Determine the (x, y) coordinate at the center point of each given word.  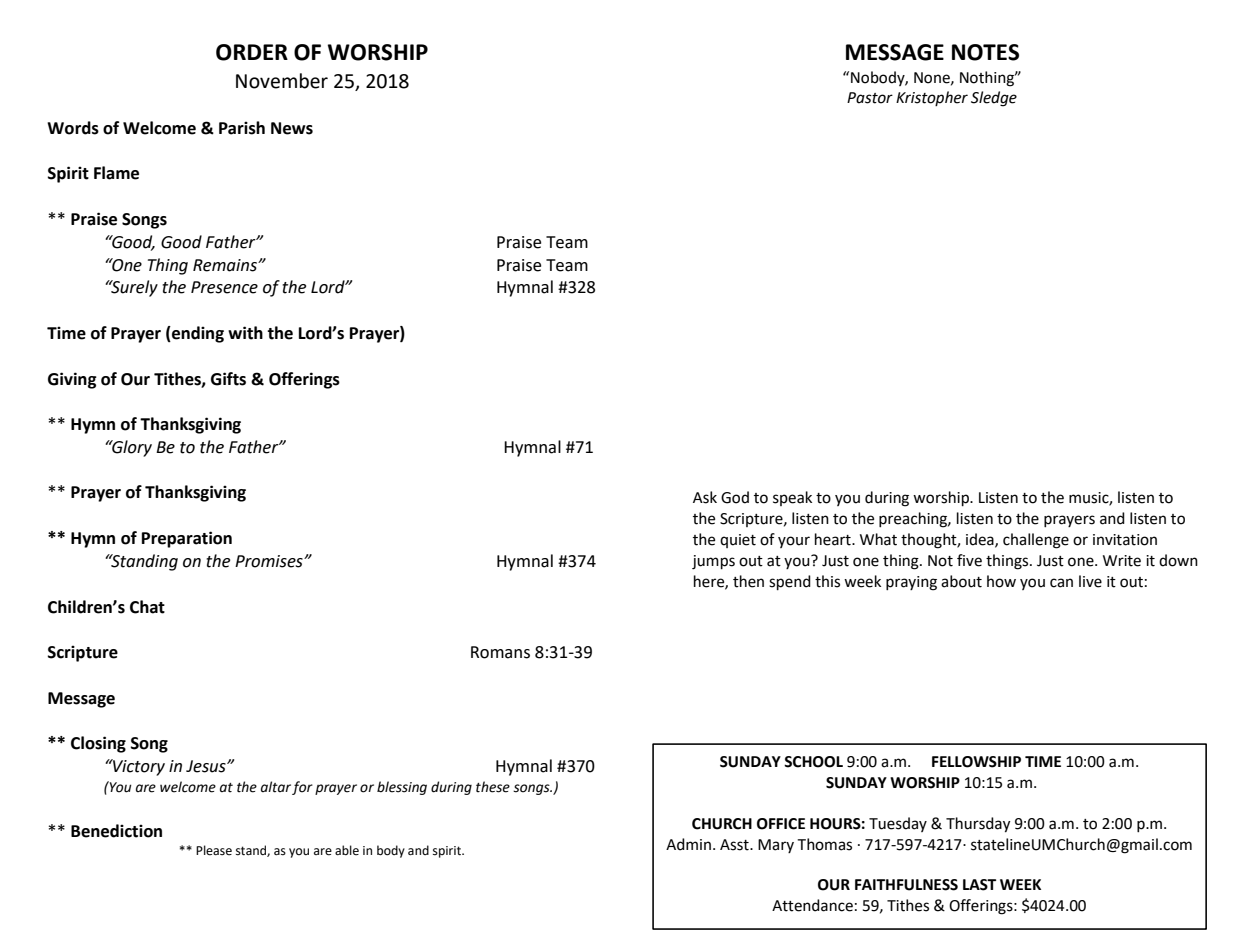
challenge (1036, 541)
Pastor (870, 98)
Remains (226, 265)
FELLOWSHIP (976, 762)
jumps (713, 562)
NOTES (985, 52)
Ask (705, 497)
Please (214, 850)
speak (792, 498)
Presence (224, 287)
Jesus (207, 766)
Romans (500, 652)
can (1061, 583)
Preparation (187, 539)
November (282, 81)
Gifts (228, 379)
